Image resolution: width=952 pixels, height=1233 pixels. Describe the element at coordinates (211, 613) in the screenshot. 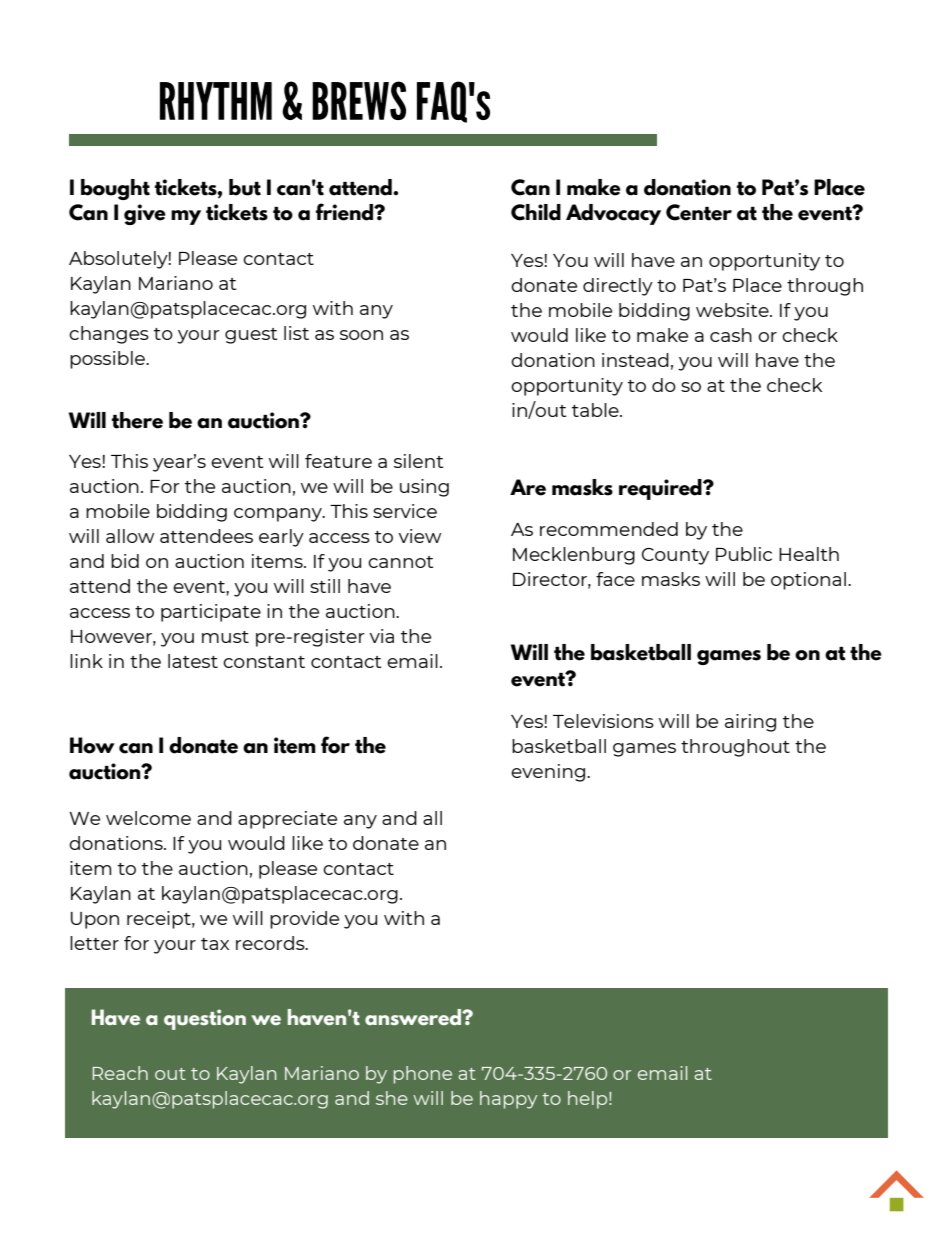

I see `participate` at that location.
